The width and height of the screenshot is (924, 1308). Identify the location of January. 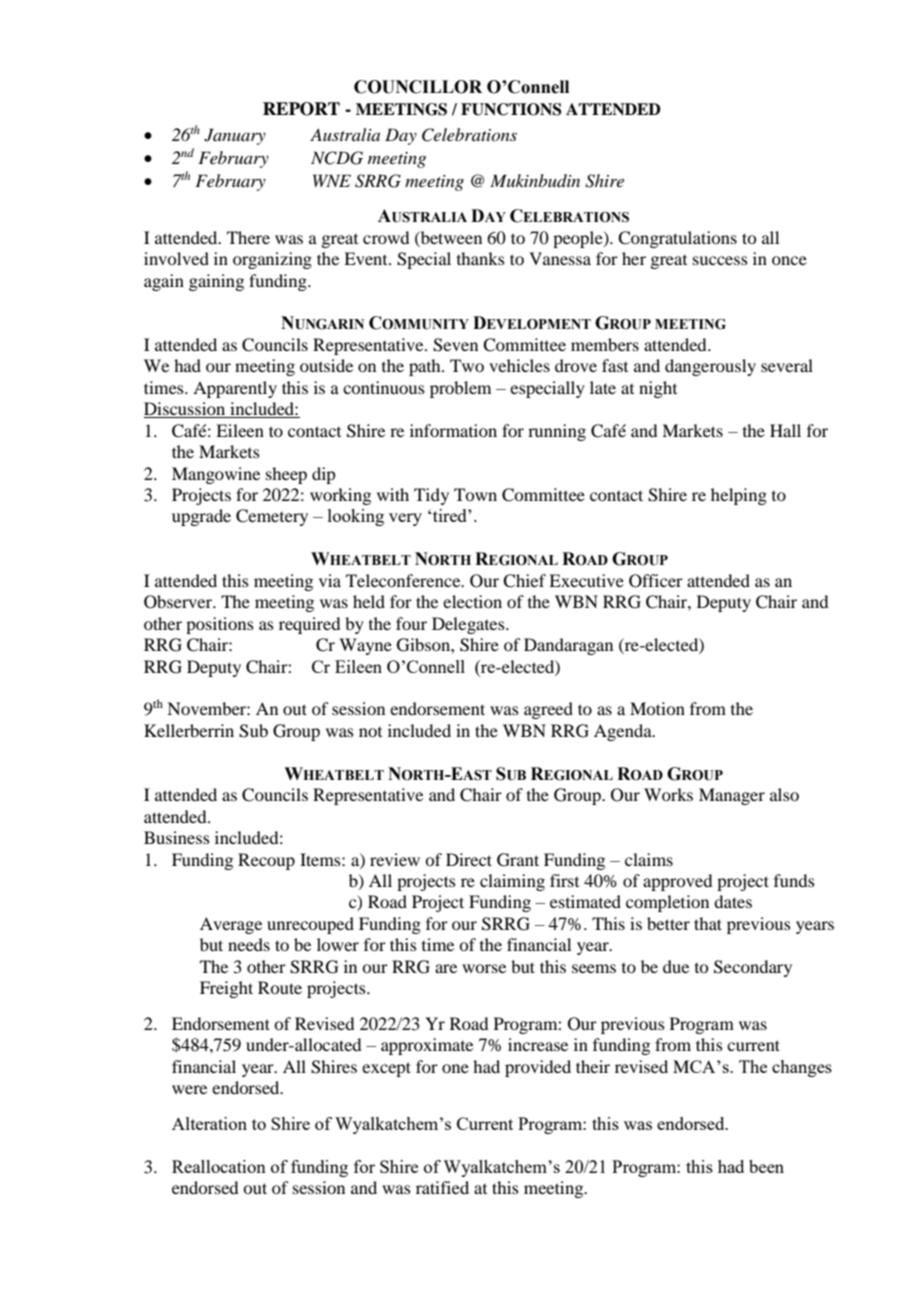
(235, 136).
